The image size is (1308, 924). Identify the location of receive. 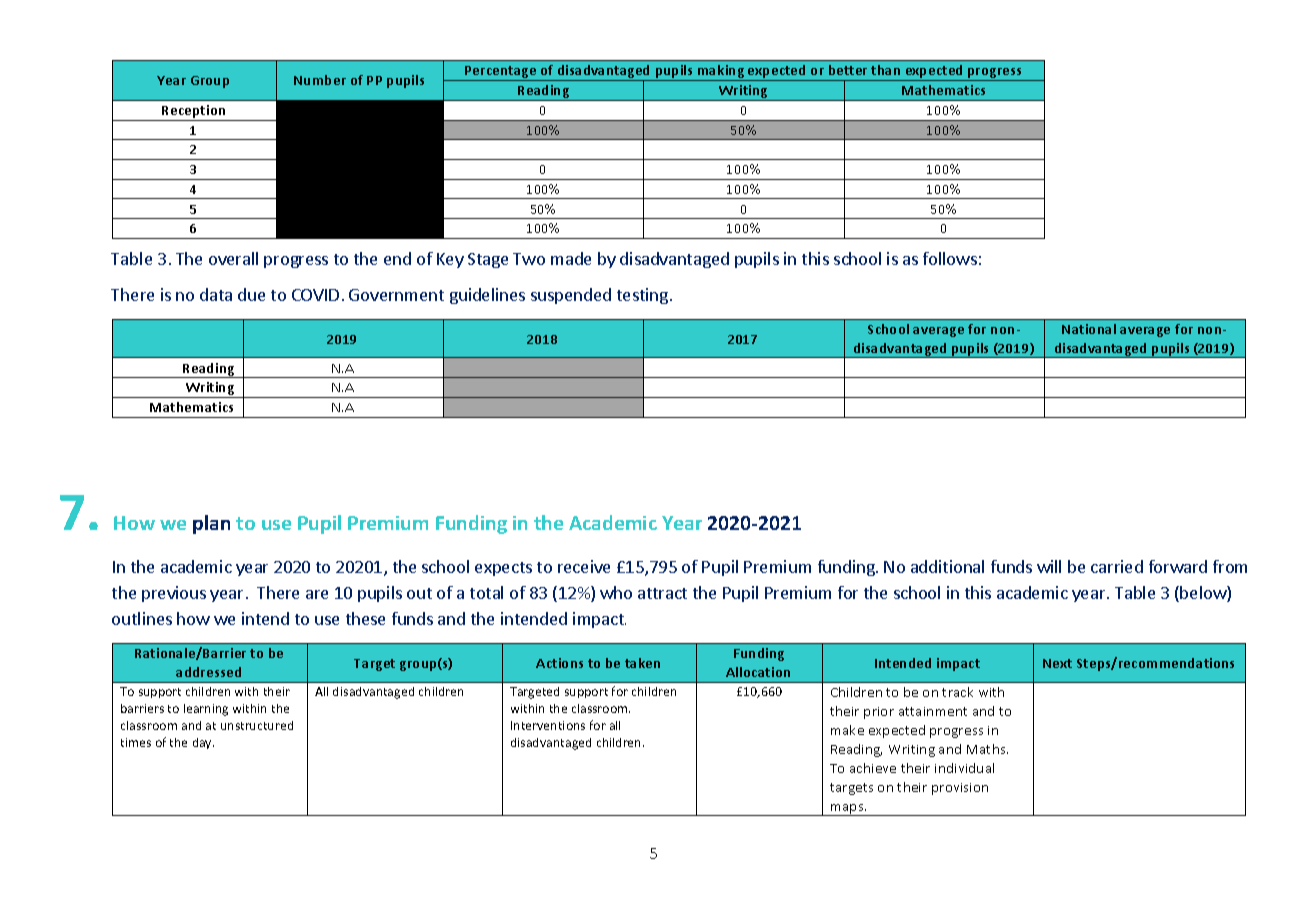
(584, 566).
